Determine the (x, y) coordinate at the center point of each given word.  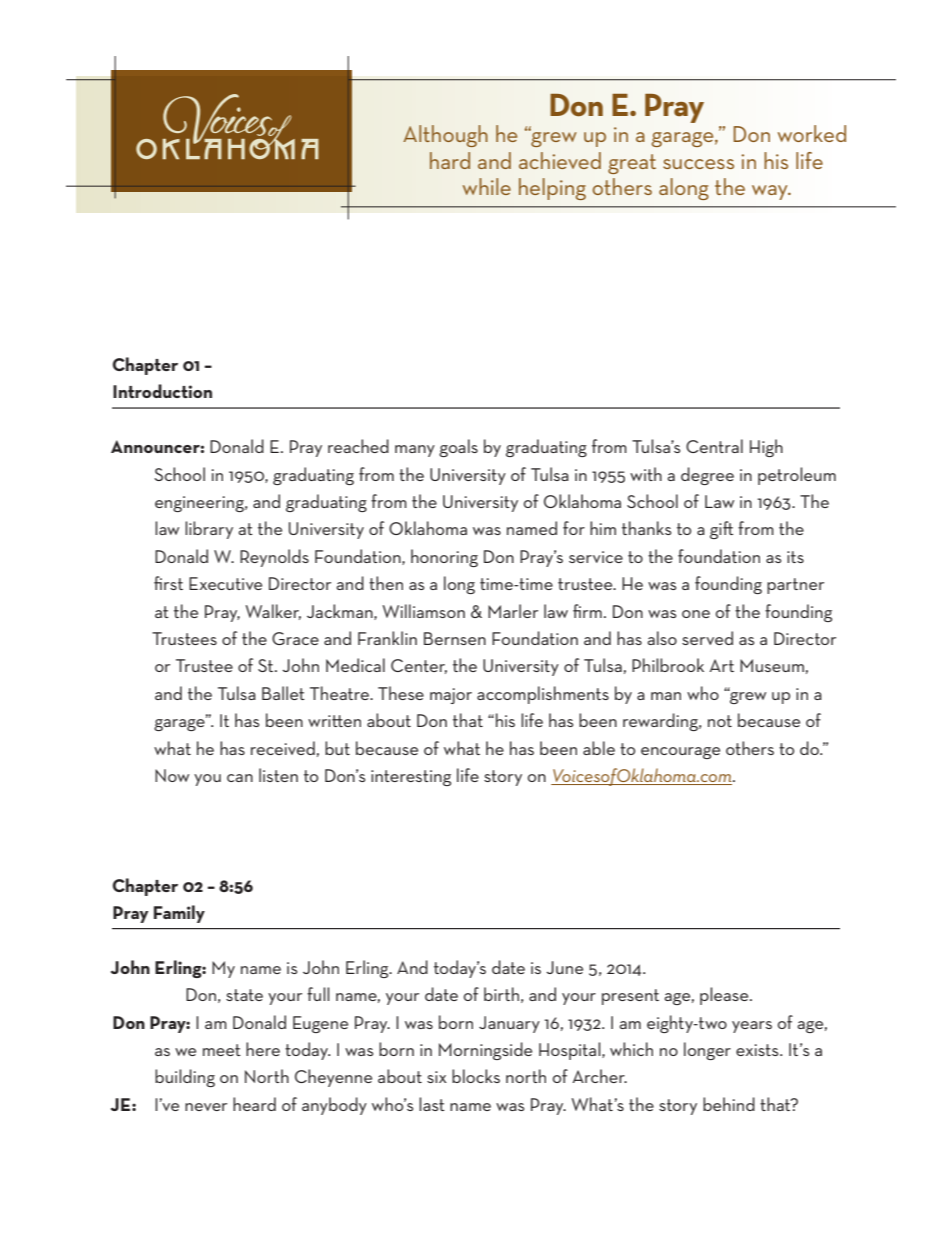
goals (458, 448)
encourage (680, 753)
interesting (411, 778)
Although (445, 136)
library (209, 530)
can (240, 778)
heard (254, 1104)
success (698, 164)
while (487, 186)
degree (707, 476)
